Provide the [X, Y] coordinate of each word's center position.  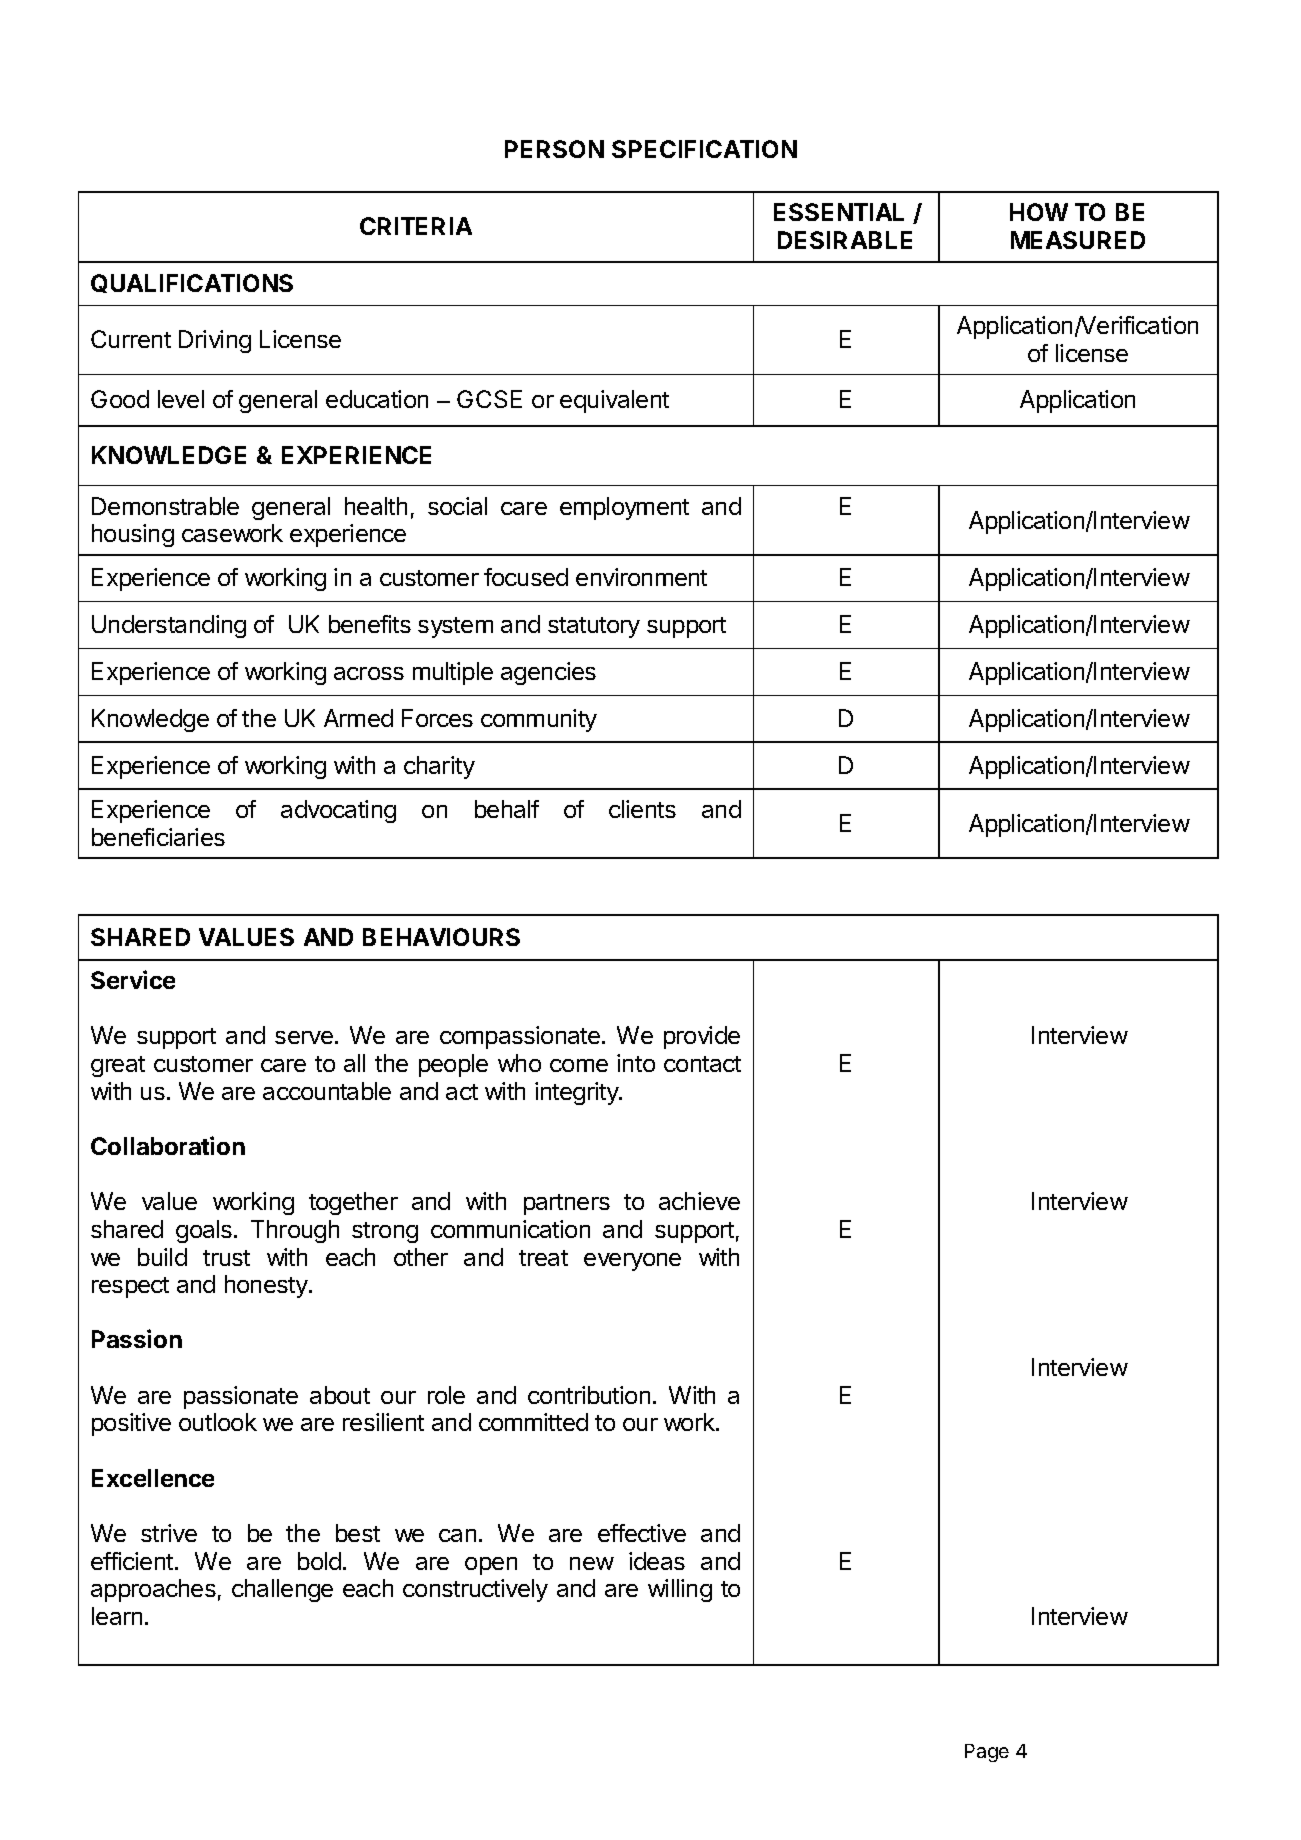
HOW [1039, 212]
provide [702, 1037]
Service [133, 979]
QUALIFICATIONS [192, 283]
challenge [282, 1590]
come [579, 1065]
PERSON [554, 149]
